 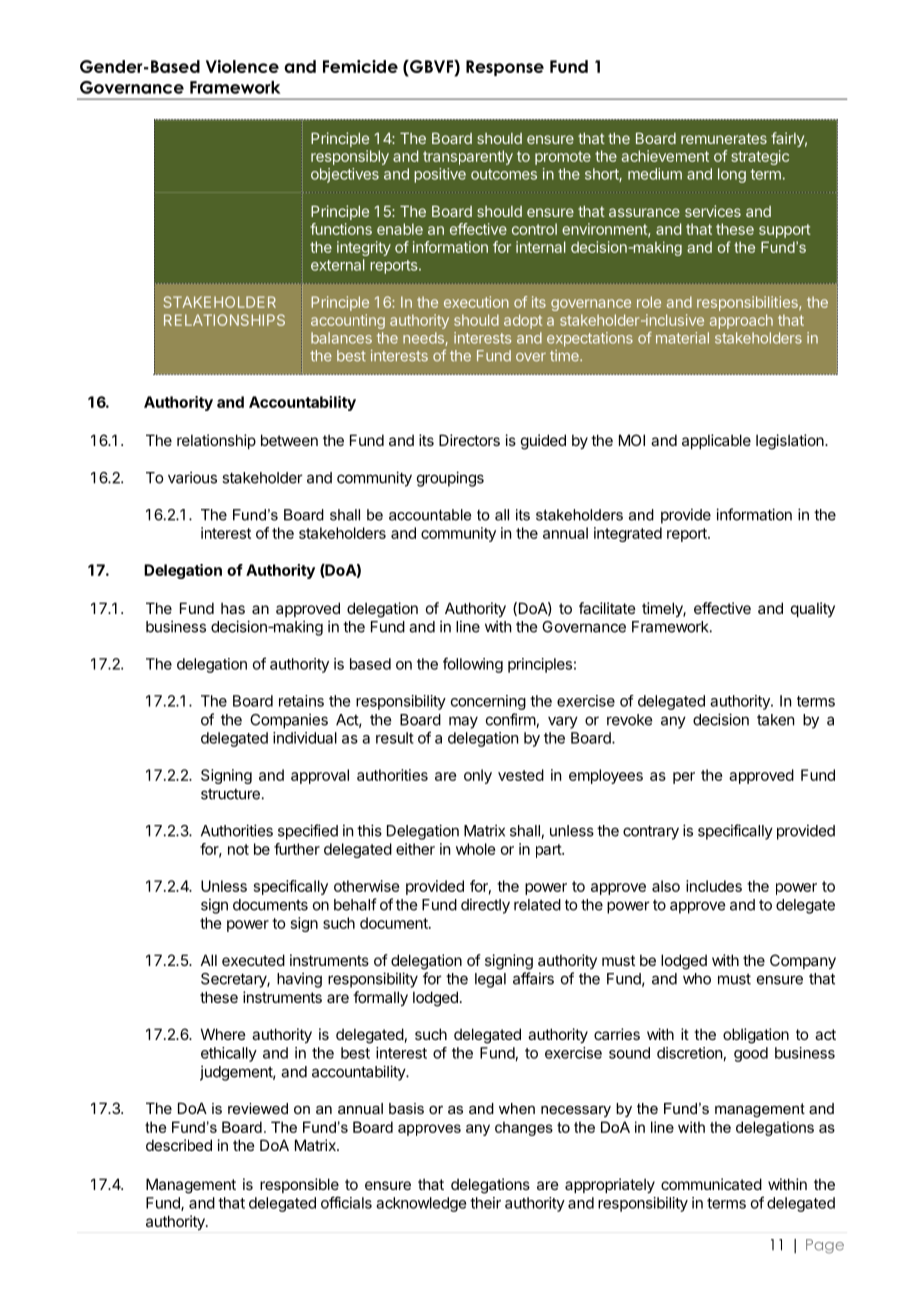 What do you see at coordinates (473, 665) in the screenshot?
I see `following` at bounding box center [473, 665].
